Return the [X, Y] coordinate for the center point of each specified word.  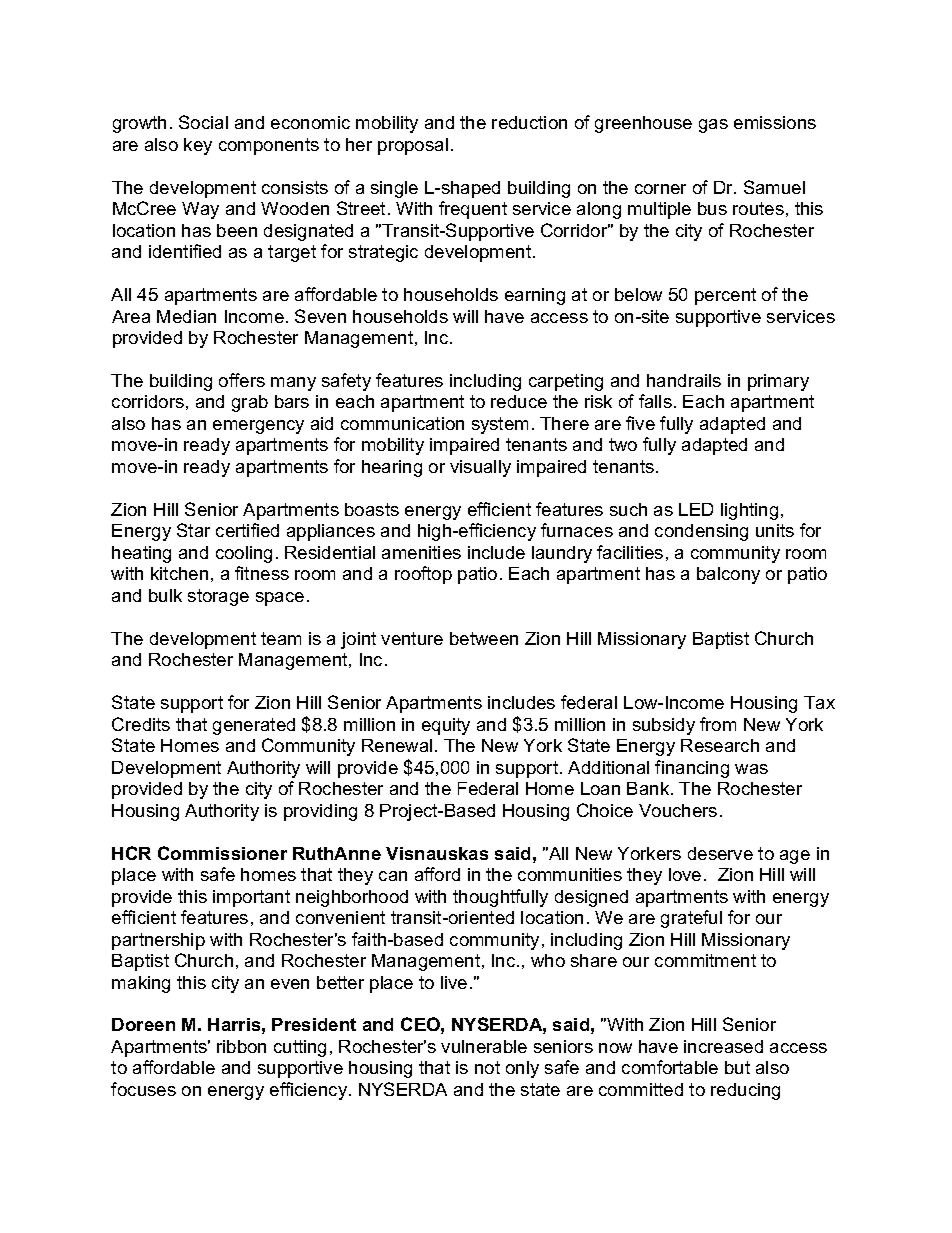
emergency [258, 427]
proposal [413, 146]
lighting [749, 511]
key [198, 146]
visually [480, 468]
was [751, 769]
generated [254, 726]
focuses [143, 1089]
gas [713, 126]
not [487, 1067]
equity [446, 726]
